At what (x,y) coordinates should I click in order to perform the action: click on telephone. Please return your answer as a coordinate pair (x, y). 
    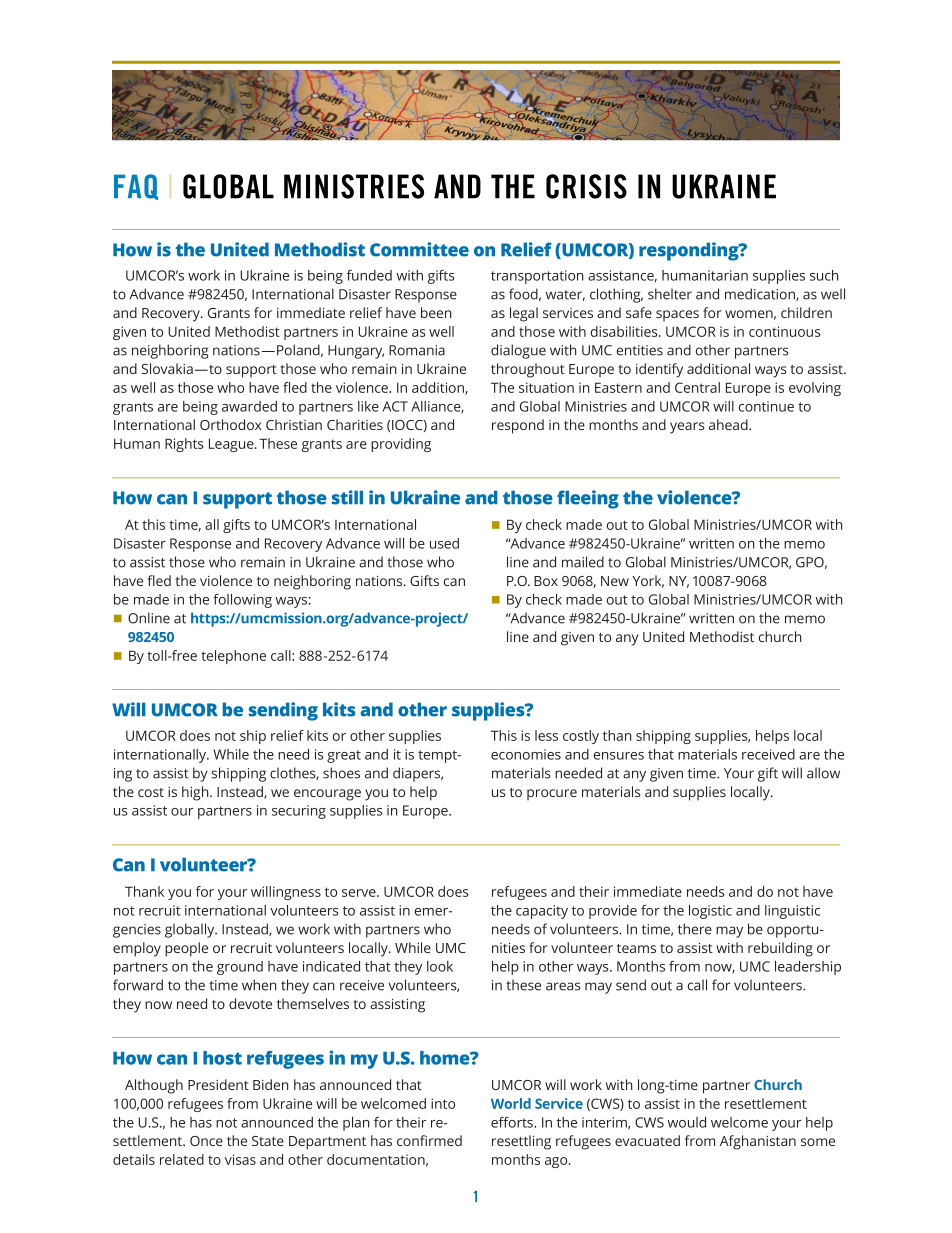
    Looking at the image, I should click on (233, 657).
